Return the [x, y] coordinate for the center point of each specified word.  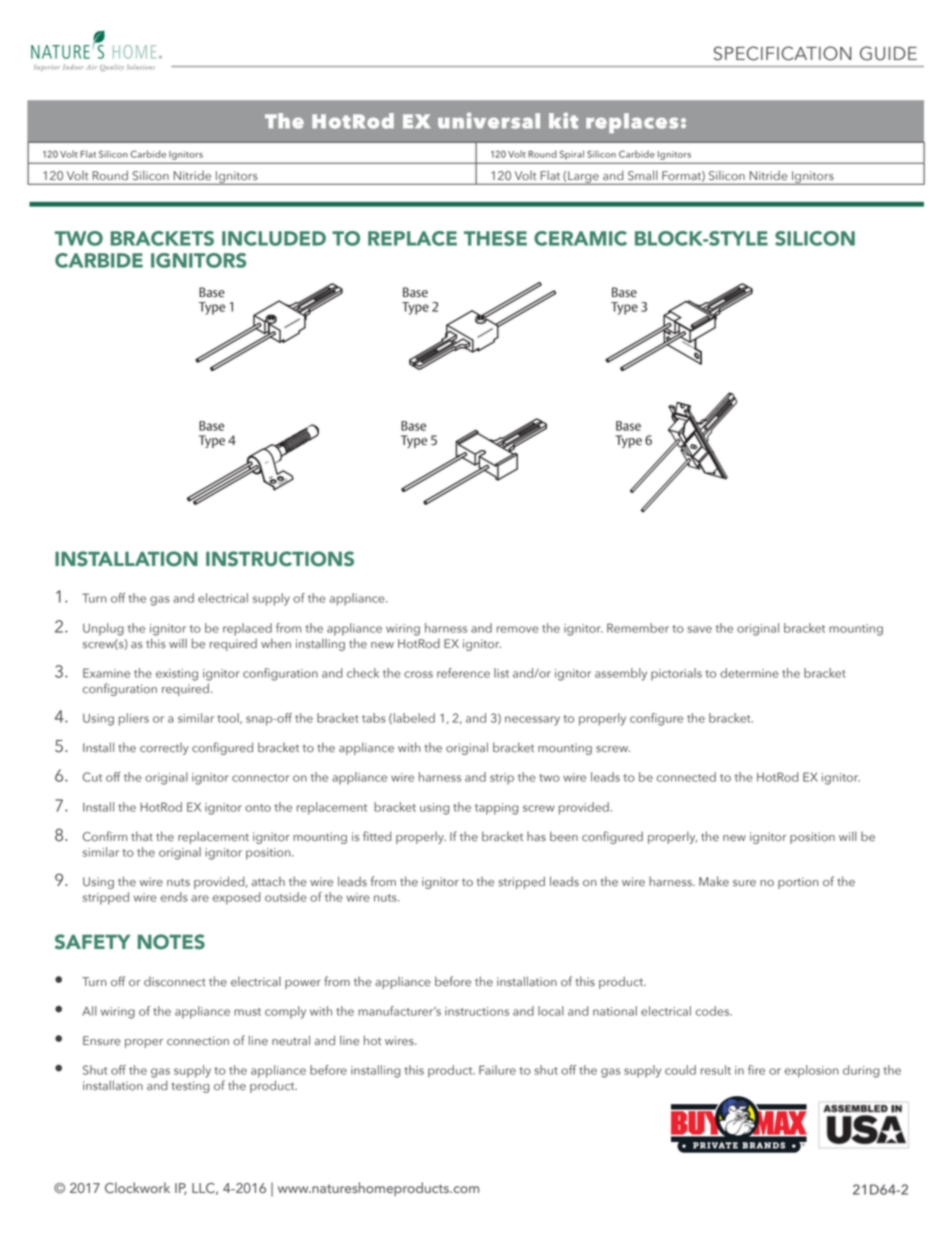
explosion [812, 1071]
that [142, 836]
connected [686, 777]
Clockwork [137, 1188]
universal [489, 120]
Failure [497, 1070]
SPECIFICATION [783, 53]
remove [517, 629]
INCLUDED [274, 238]
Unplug [103, 629]
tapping [496, 809]
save [699, 629]
